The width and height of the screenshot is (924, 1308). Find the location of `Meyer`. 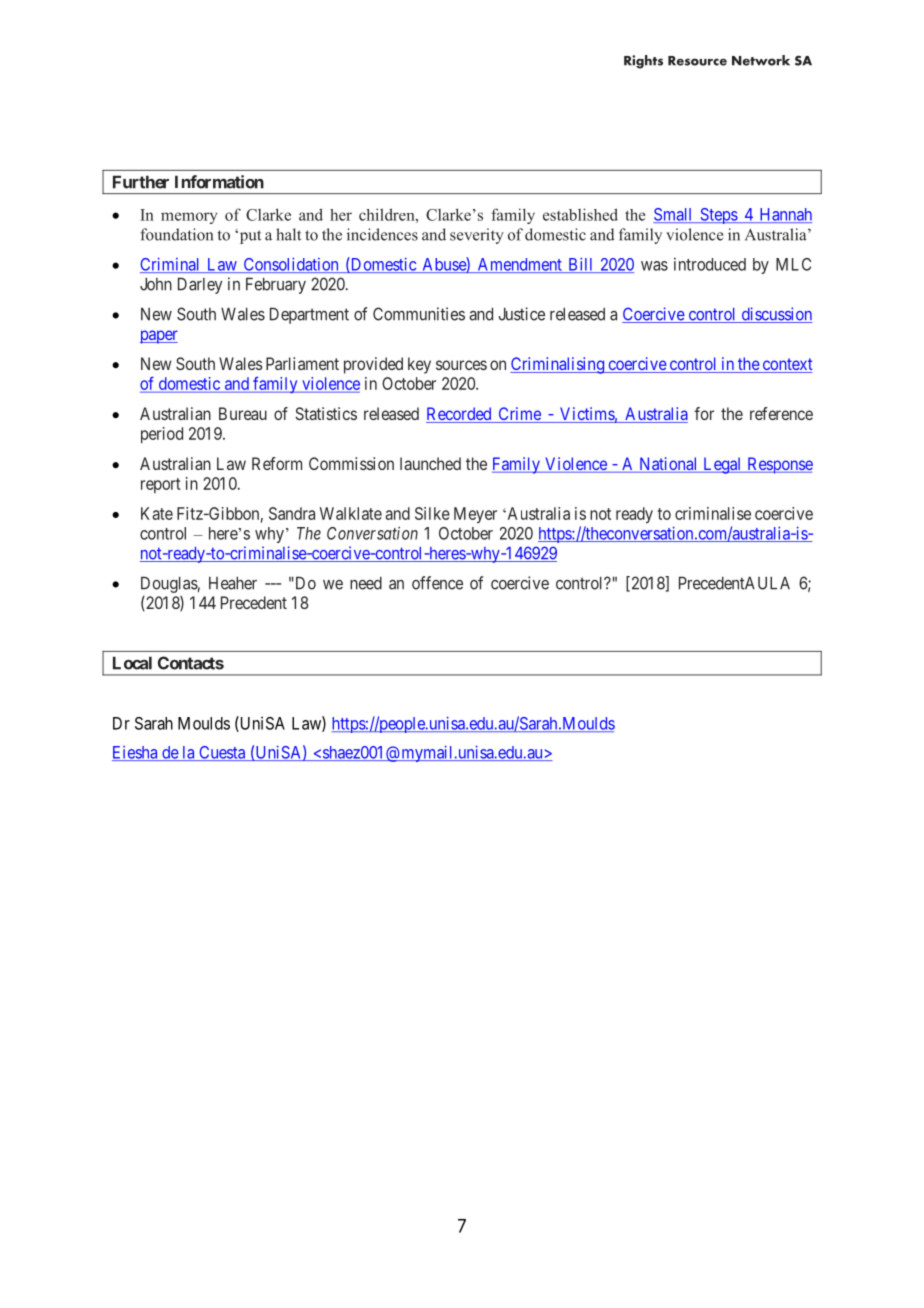

Meyer is located at coordinates (475, 515).
